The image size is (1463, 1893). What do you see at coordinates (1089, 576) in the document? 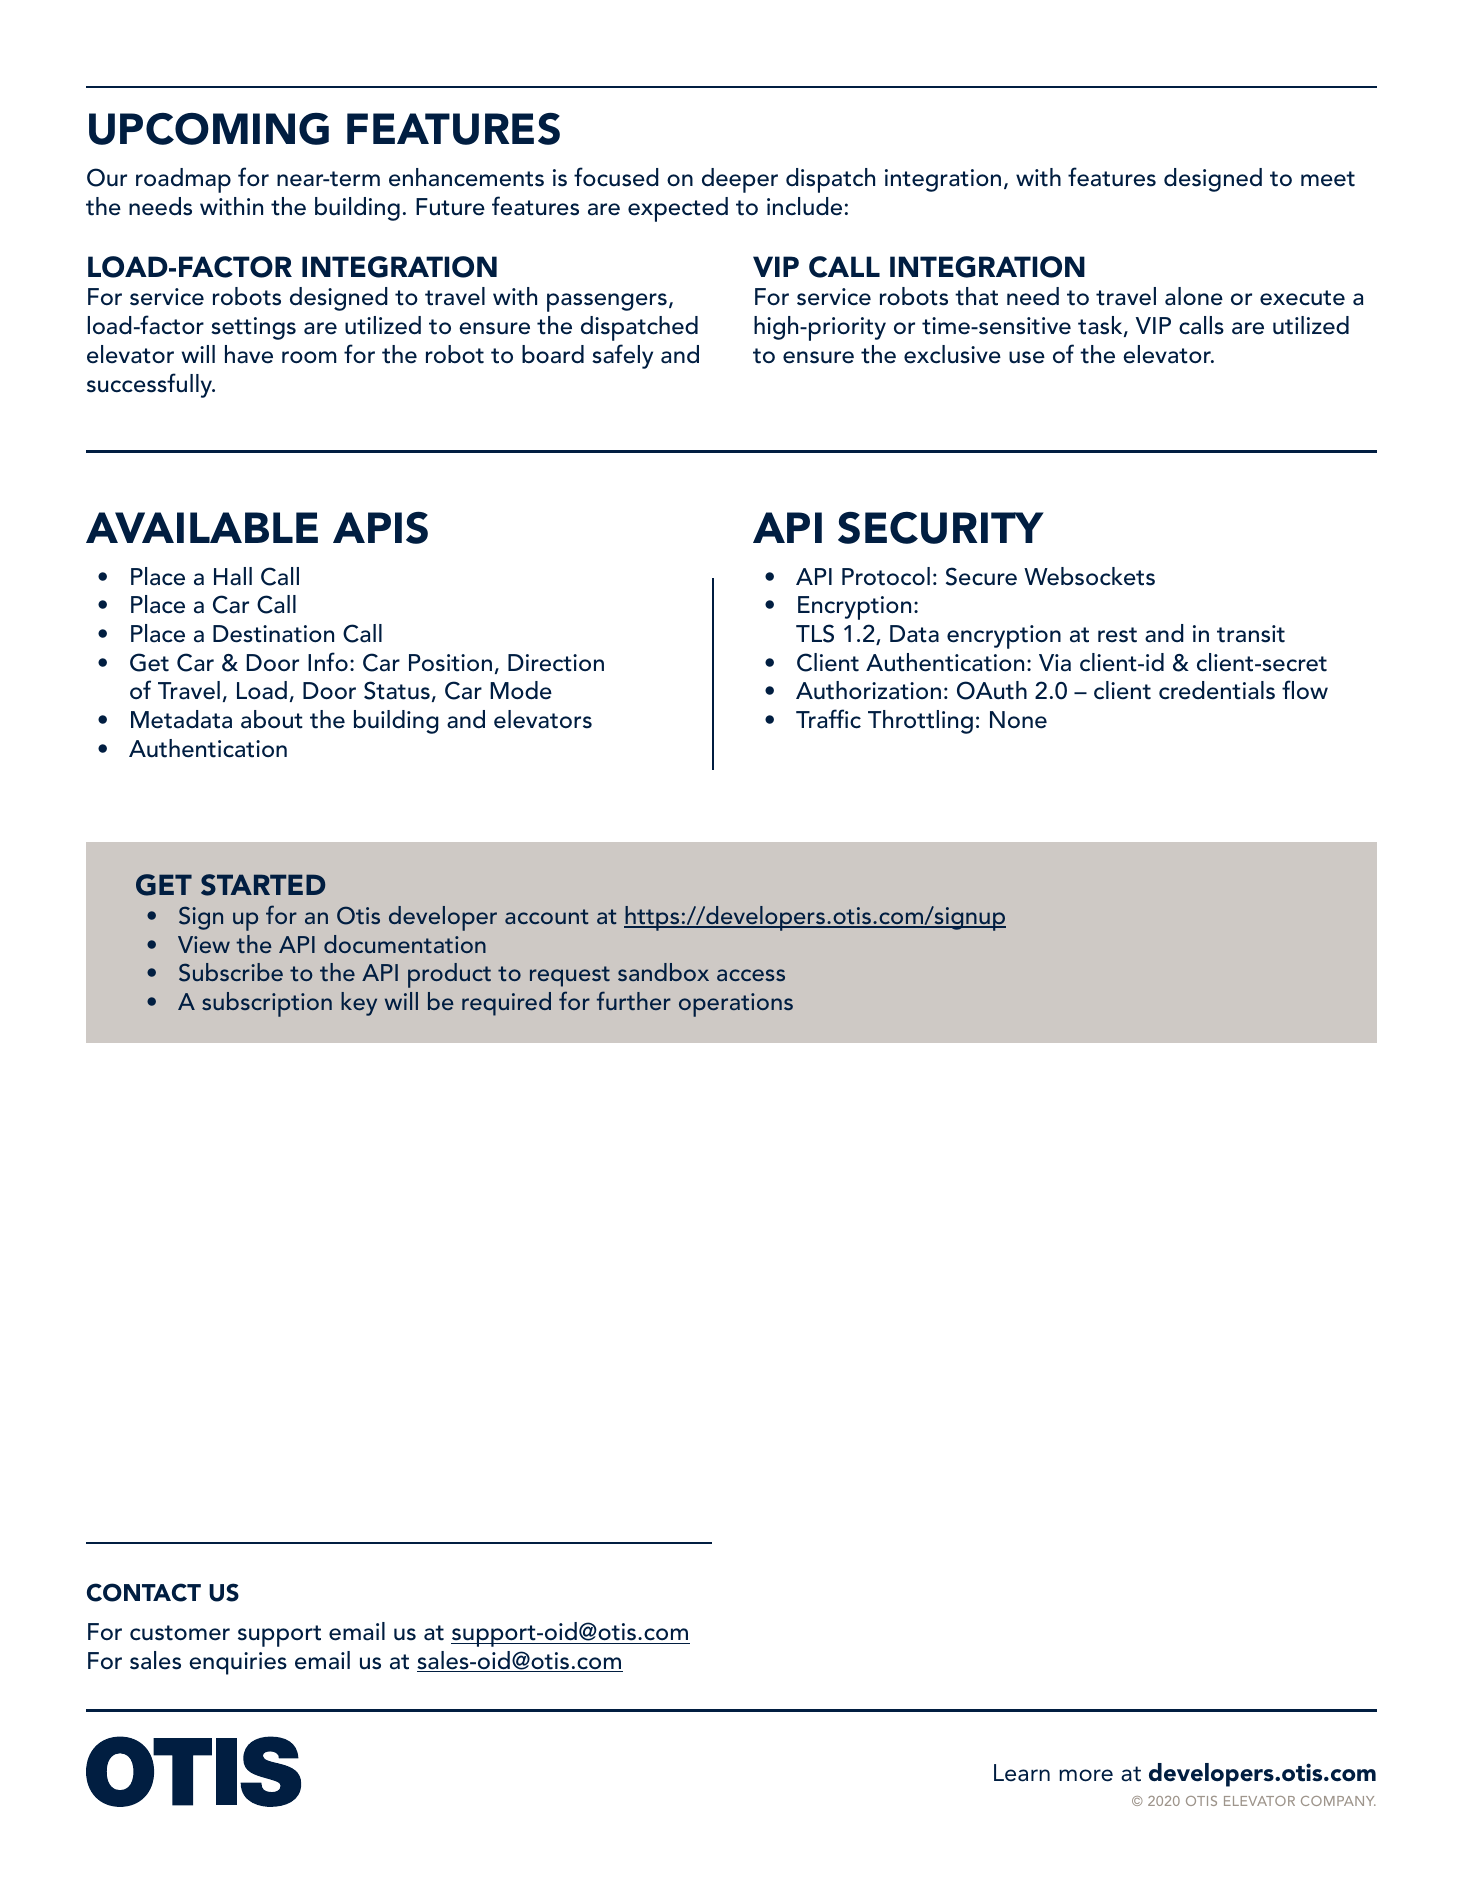
I see `Websockets` at bounding box center [1089, 576].
